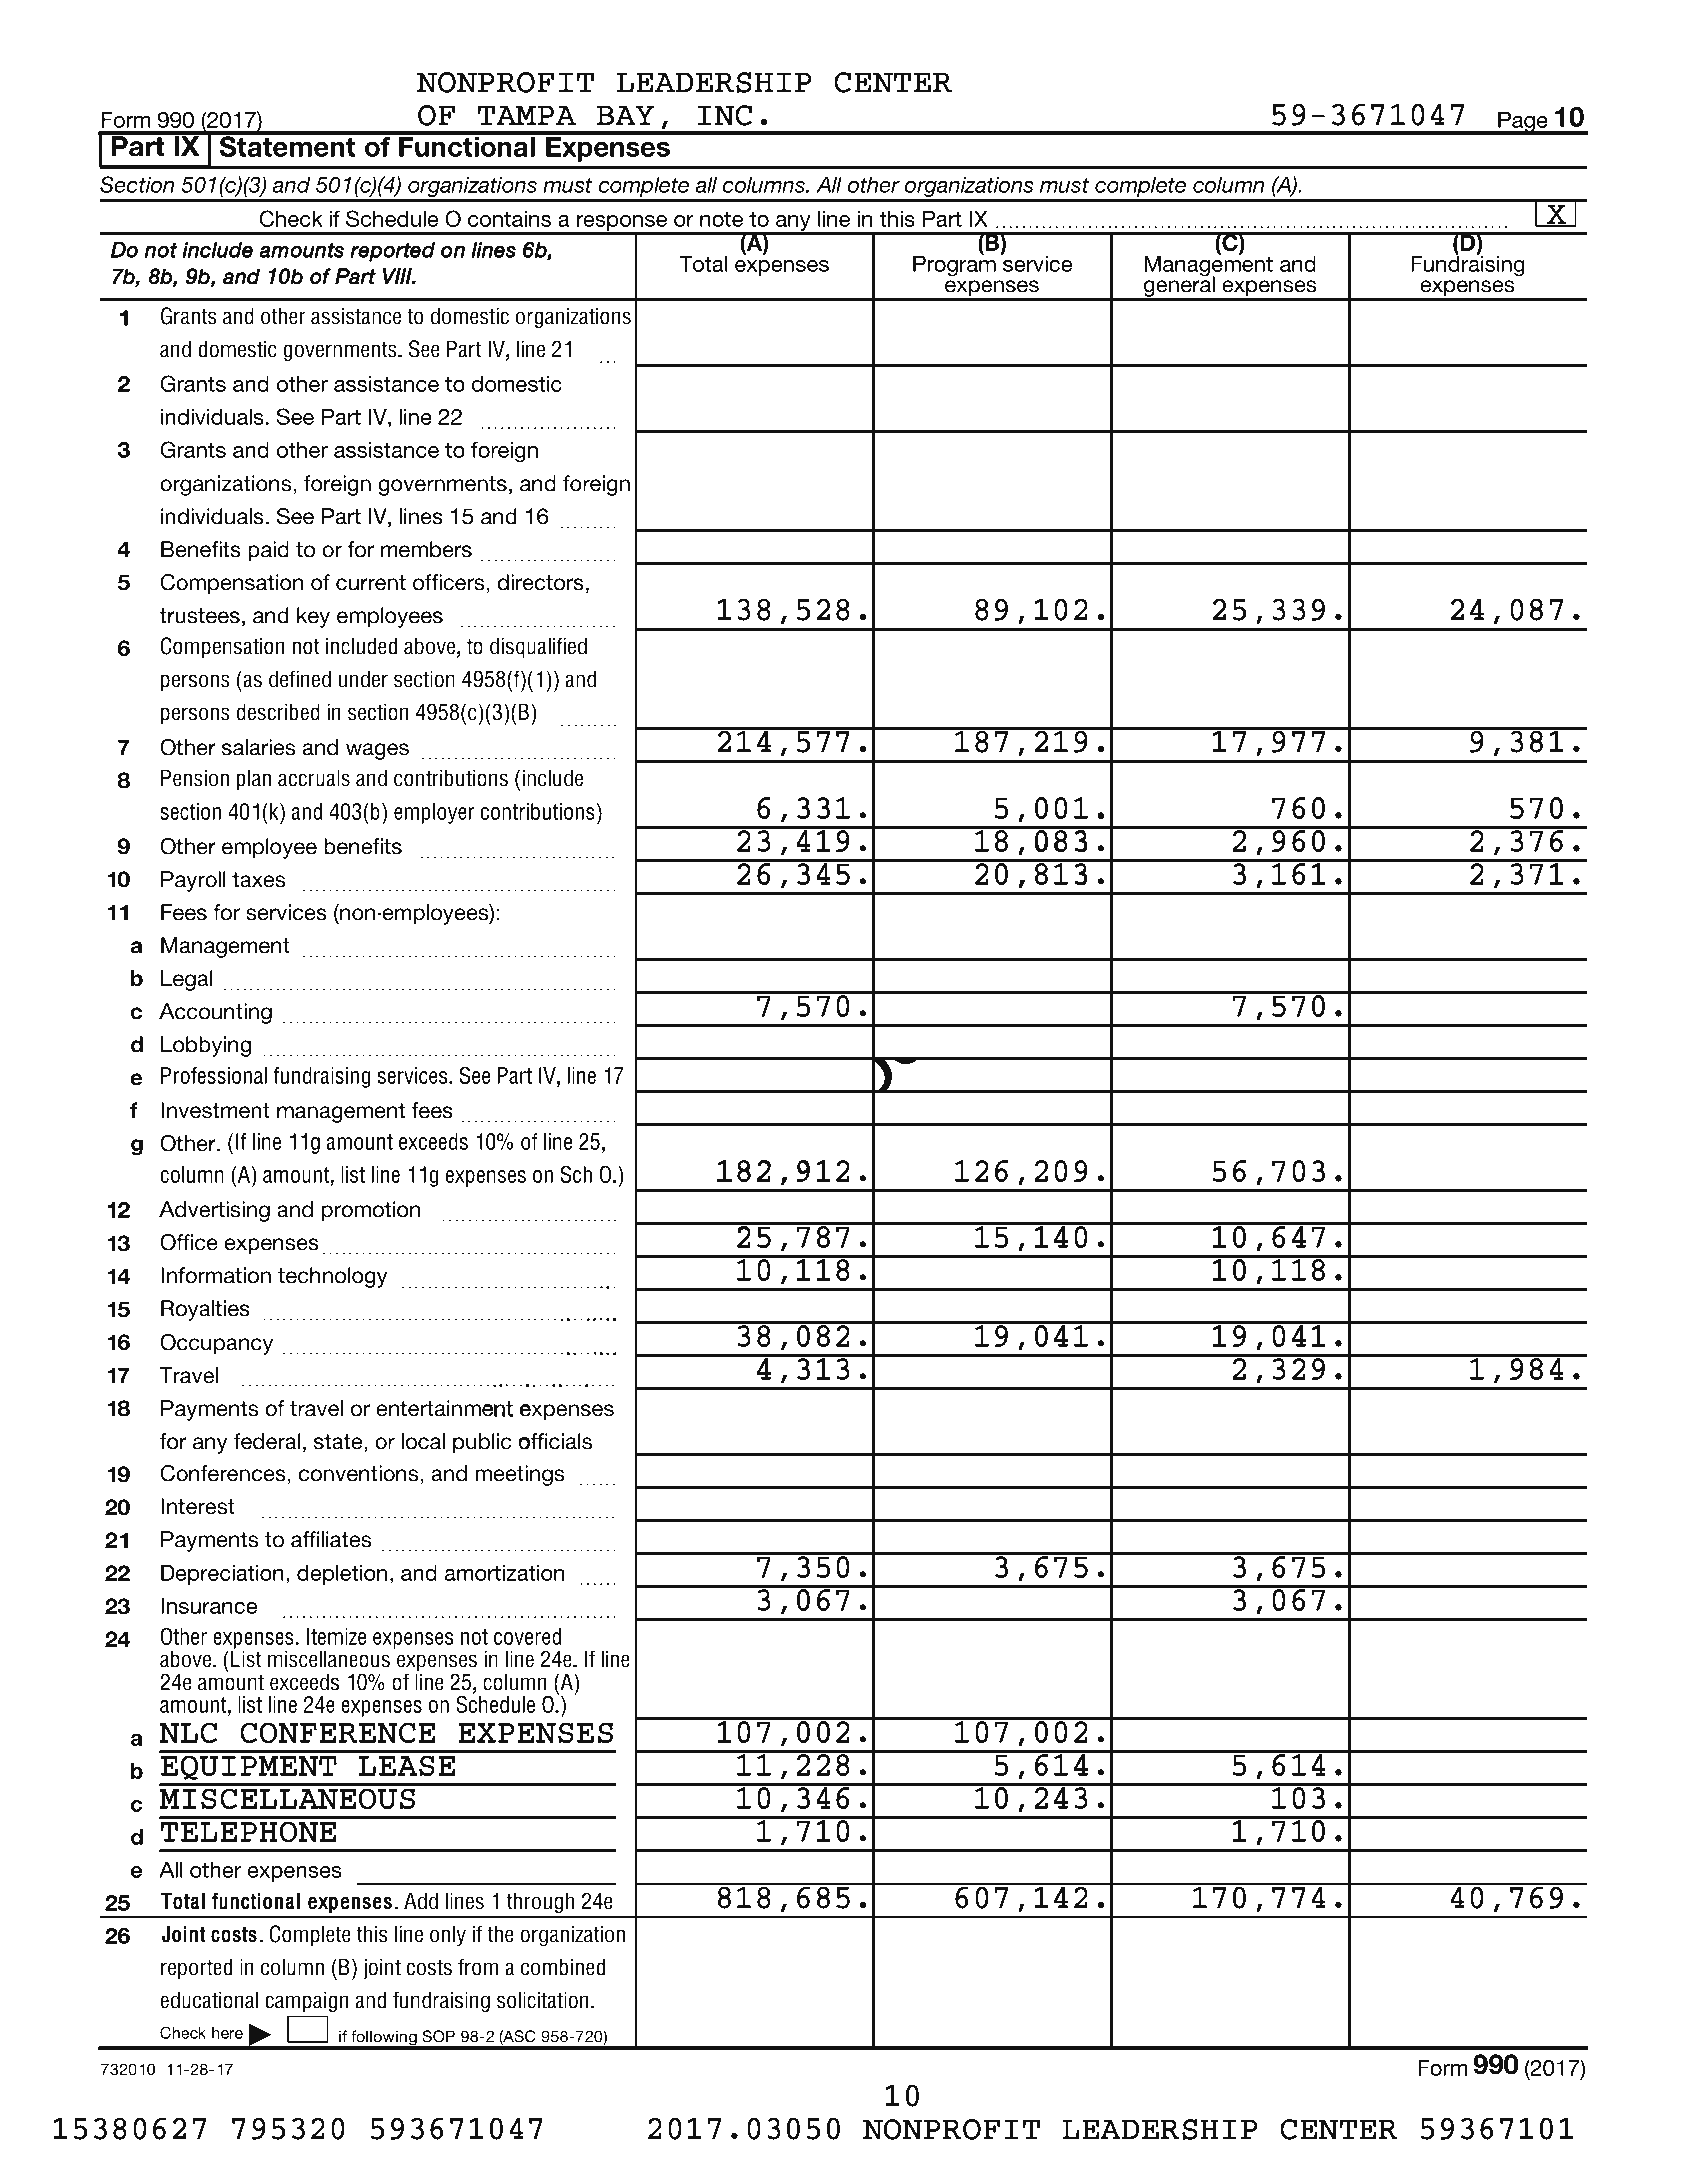 The height and width of the image is (2179, 1684). I want to click on key, so click(313, 617).
